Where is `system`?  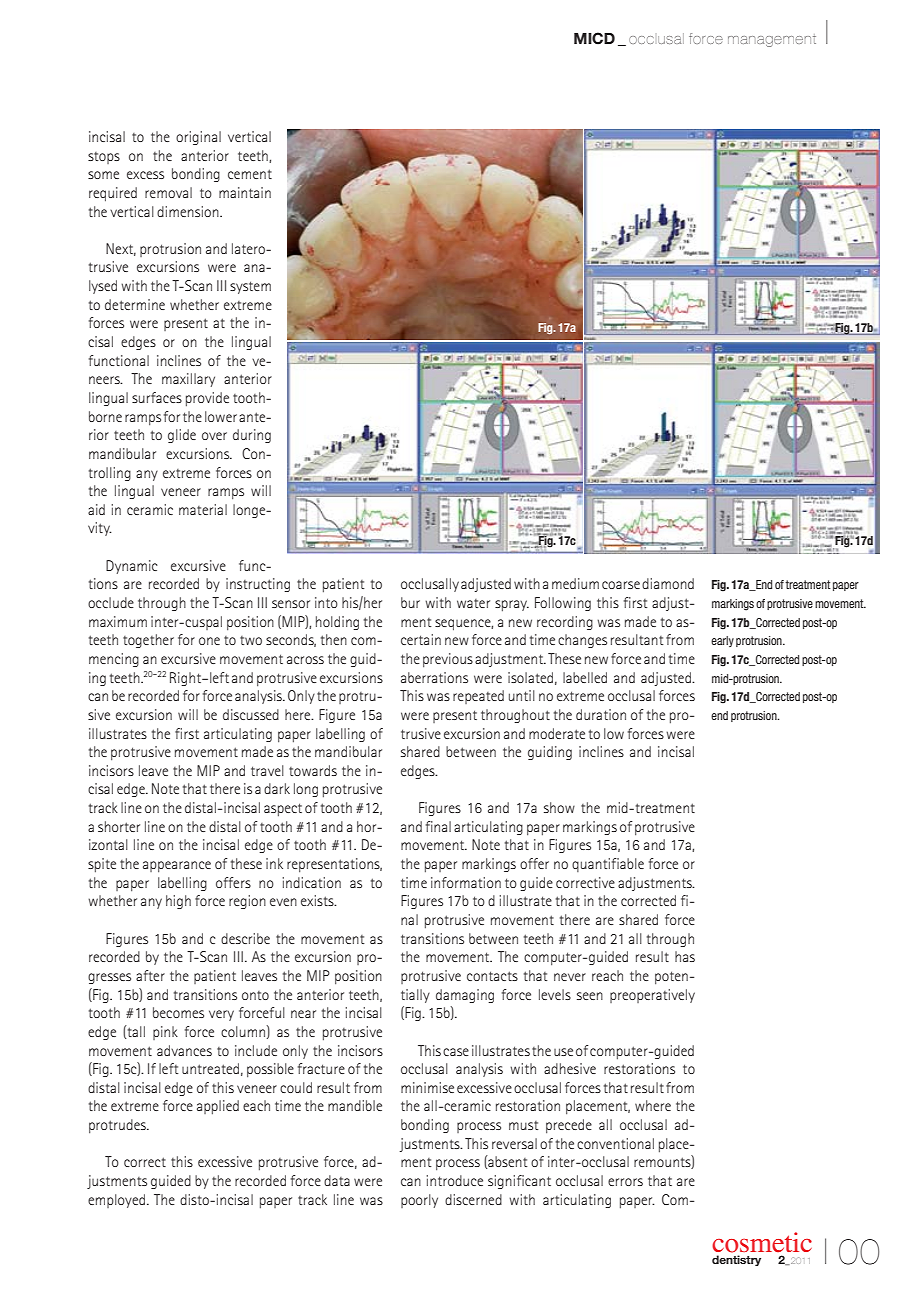 system is located at coordinates (250, 287).
